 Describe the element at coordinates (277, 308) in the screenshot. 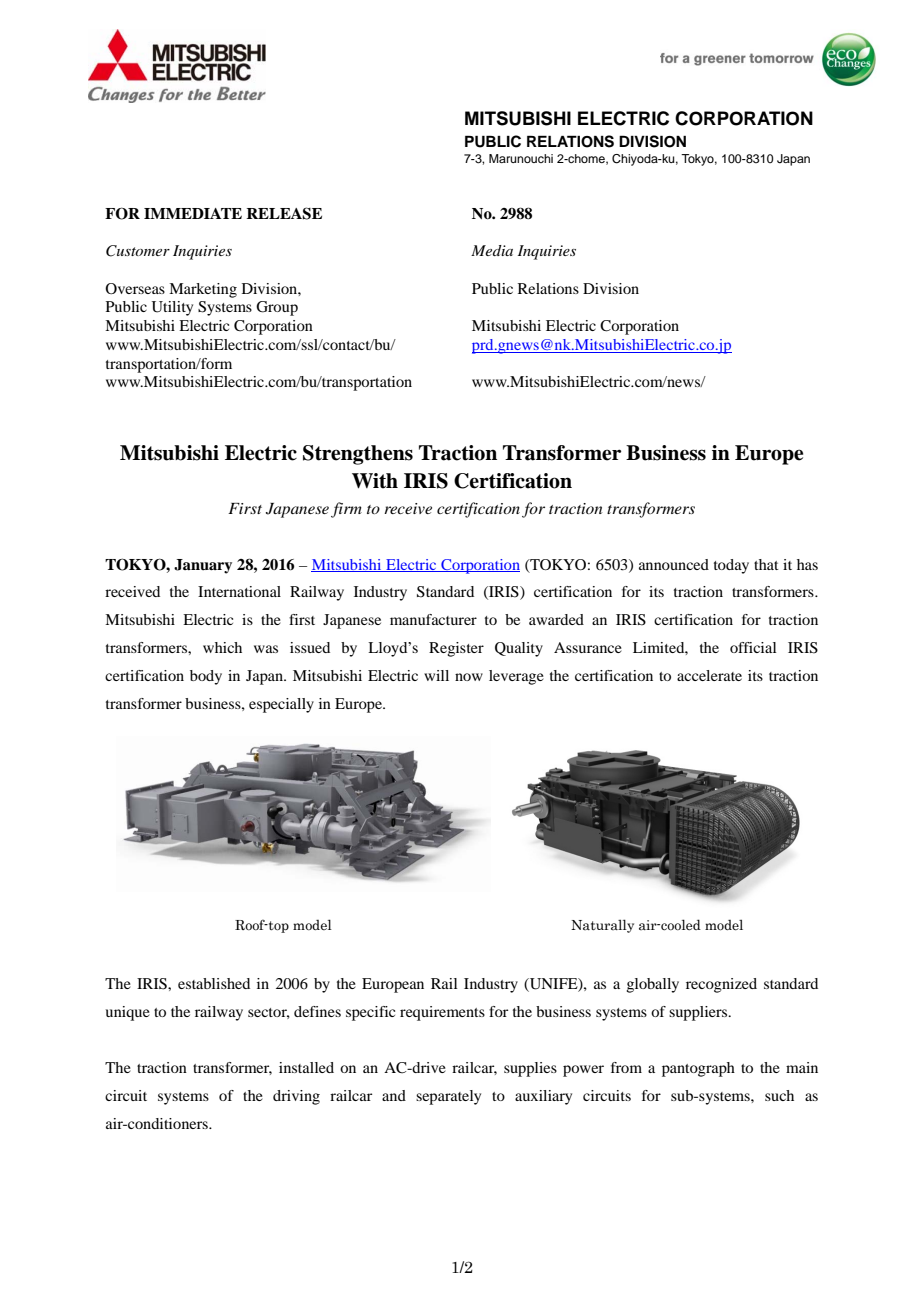

I see `Group` at that location.
